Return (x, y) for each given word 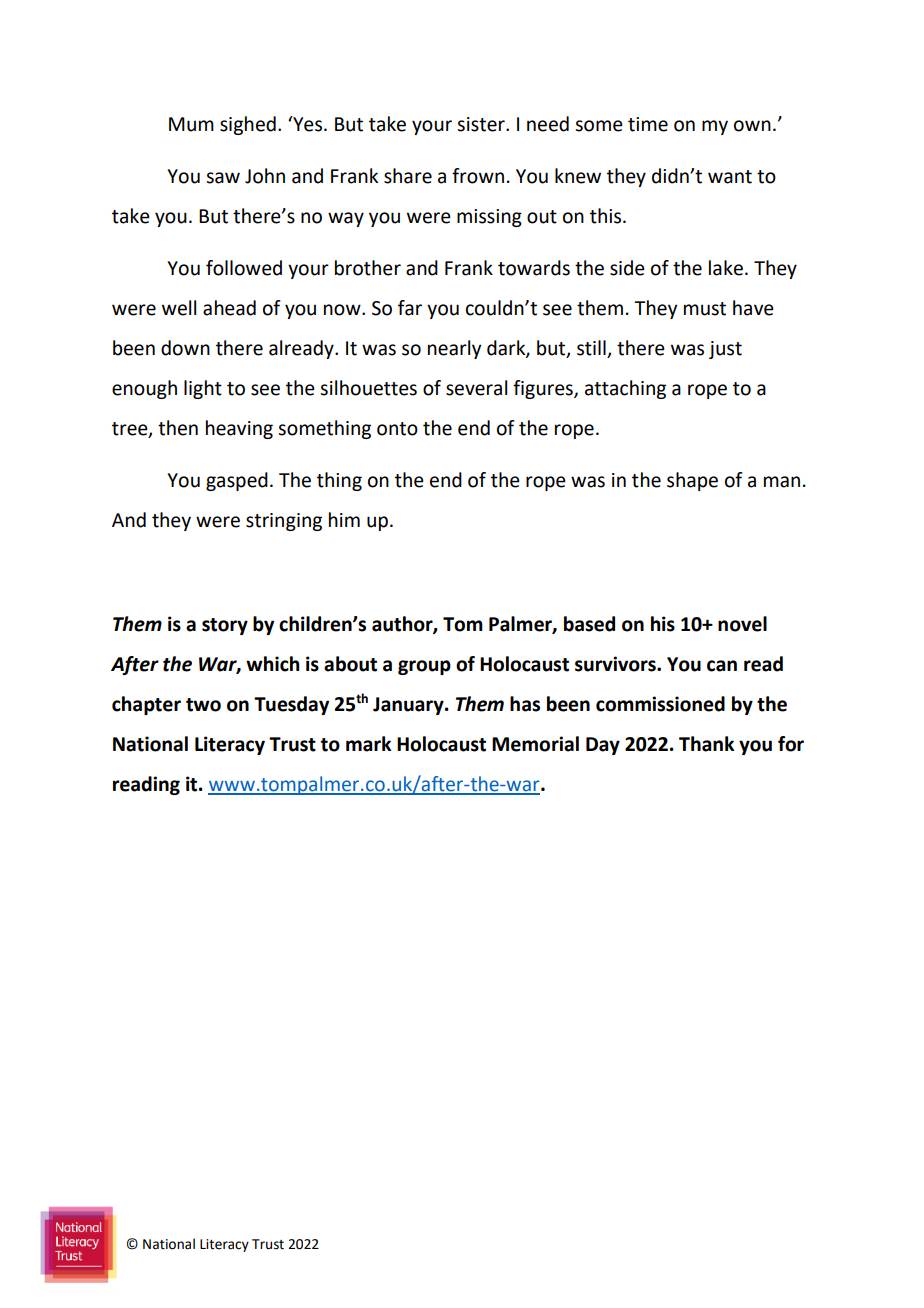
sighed (248, 125)
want (730, 177)
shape (692, 481)
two (203, 705)
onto (397, 429)
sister (482, 124)
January (409, 706)
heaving (239, 429)
